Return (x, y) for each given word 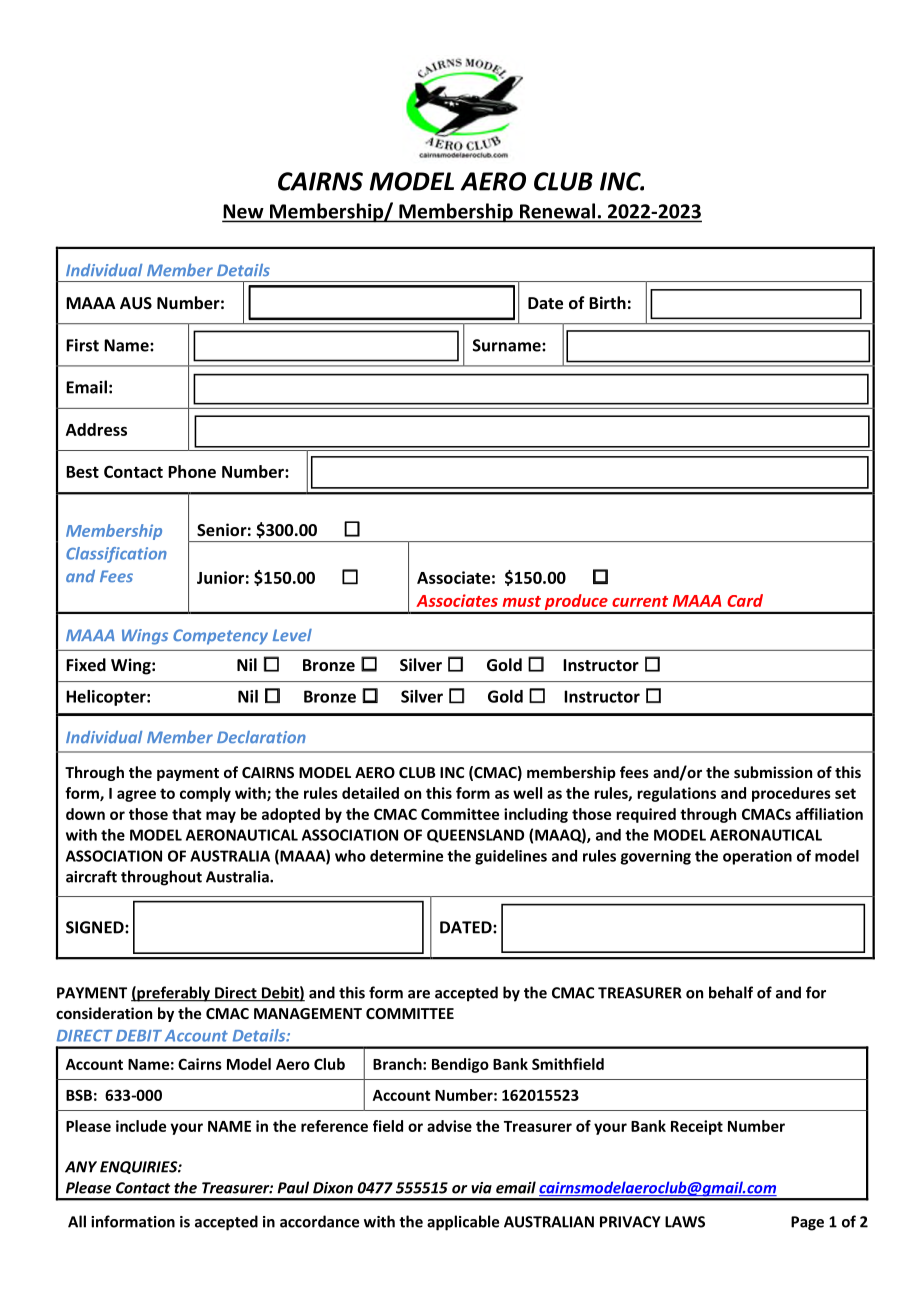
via (481, 1188)
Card (745, 600)
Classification (116, 555)
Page (807, 1223)
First (82, 345)
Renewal (557, 211)
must (522, 601)
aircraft (91, 876)
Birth (607, 302)
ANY (81, 1167)
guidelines (511, 857)
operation (757, 857)
